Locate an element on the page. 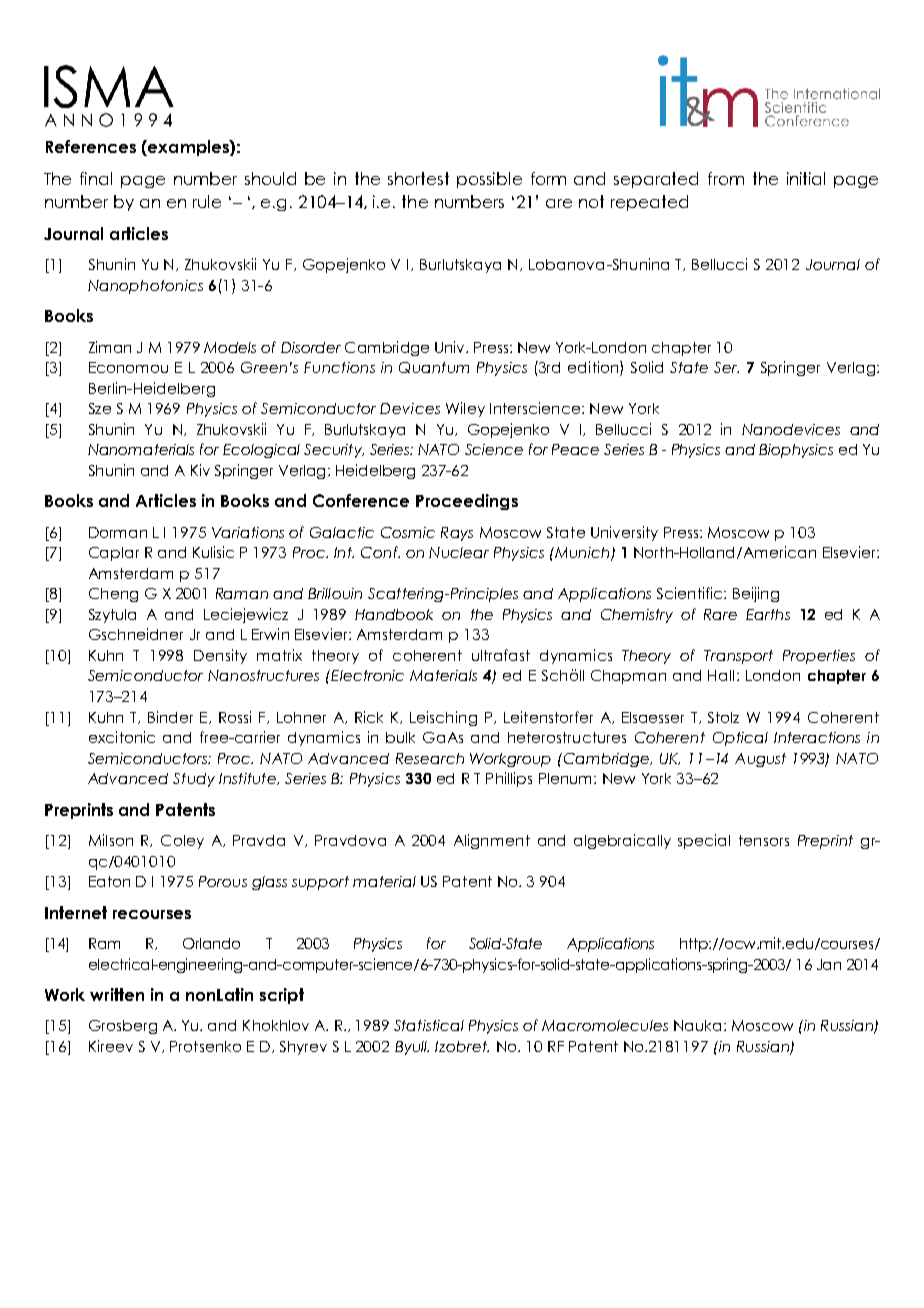  Wiley is located at coordinates (465, 409).
